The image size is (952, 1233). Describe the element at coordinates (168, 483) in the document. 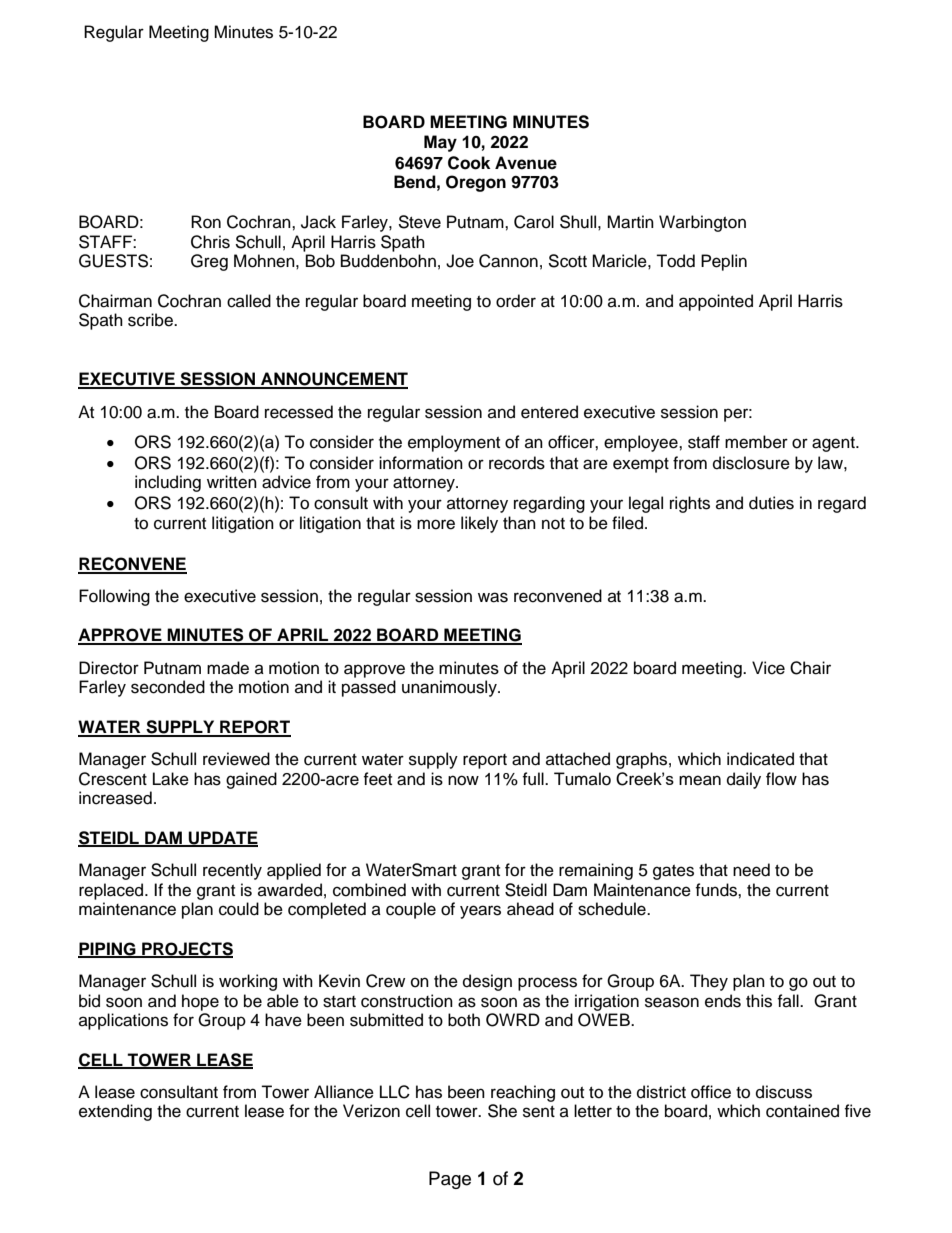

I see `including` at that location.
